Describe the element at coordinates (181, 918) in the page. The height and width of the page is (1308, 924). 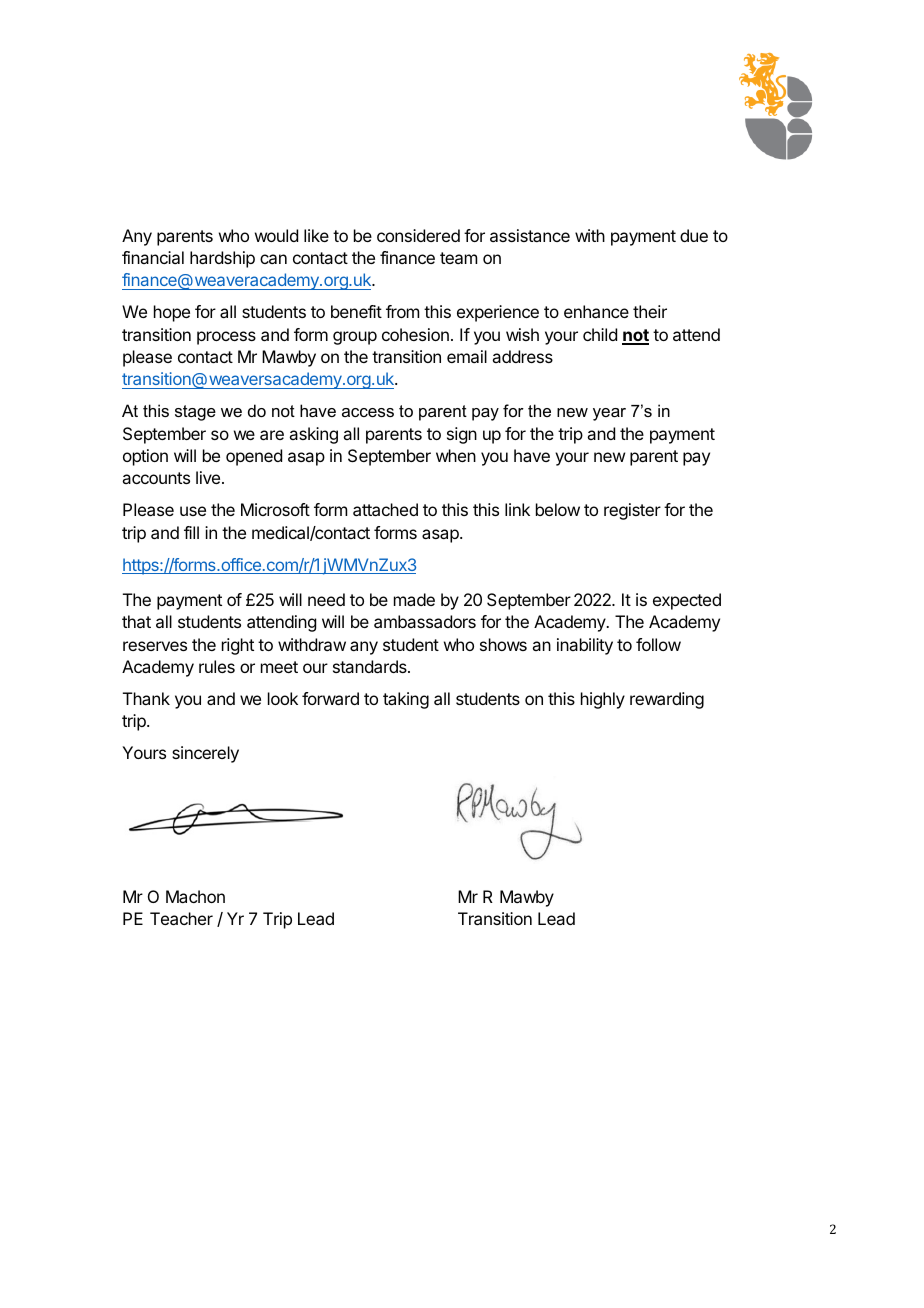
I see `Teacher` at that location.
